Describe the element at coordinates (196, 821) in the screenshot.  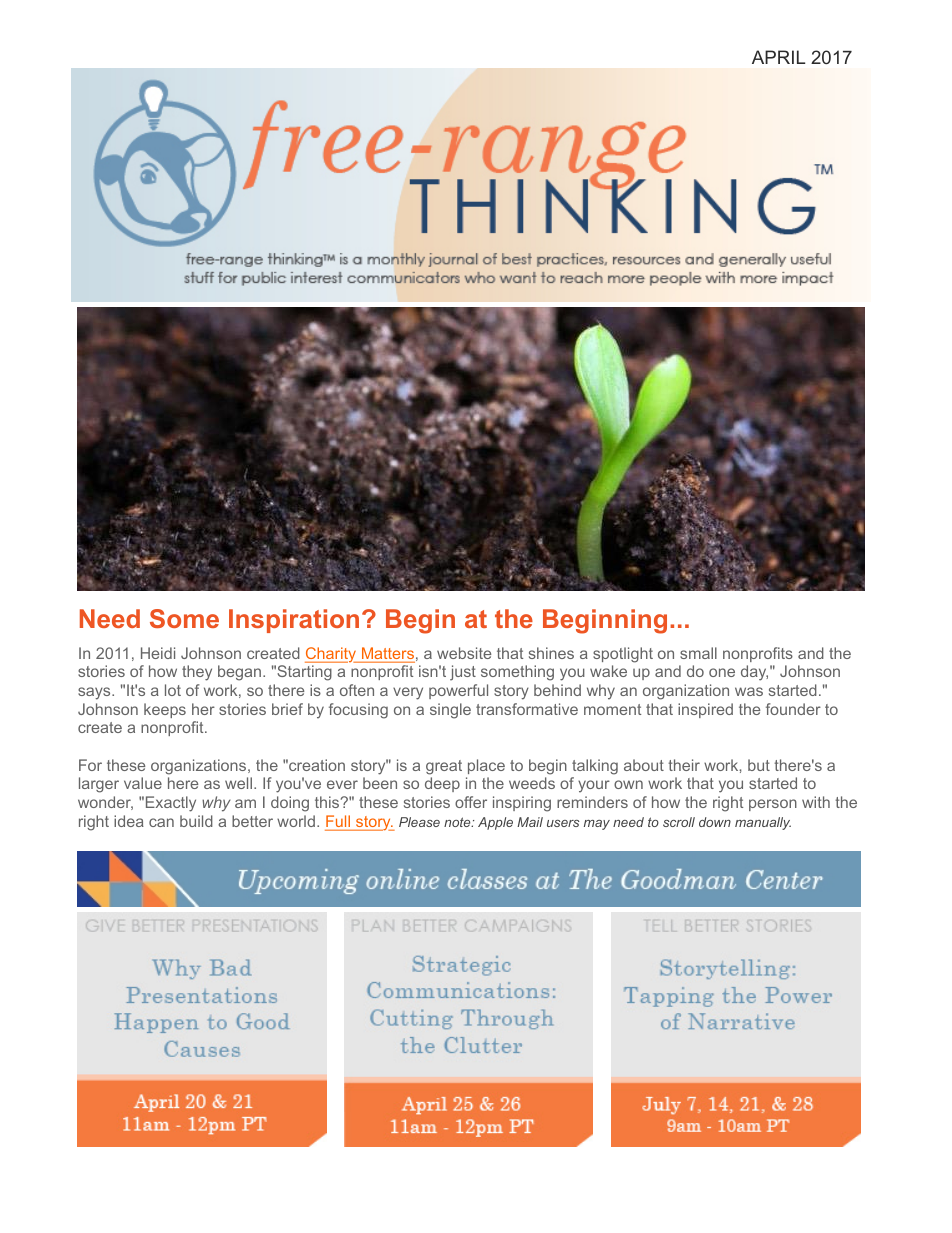
I see `build` at that location.
